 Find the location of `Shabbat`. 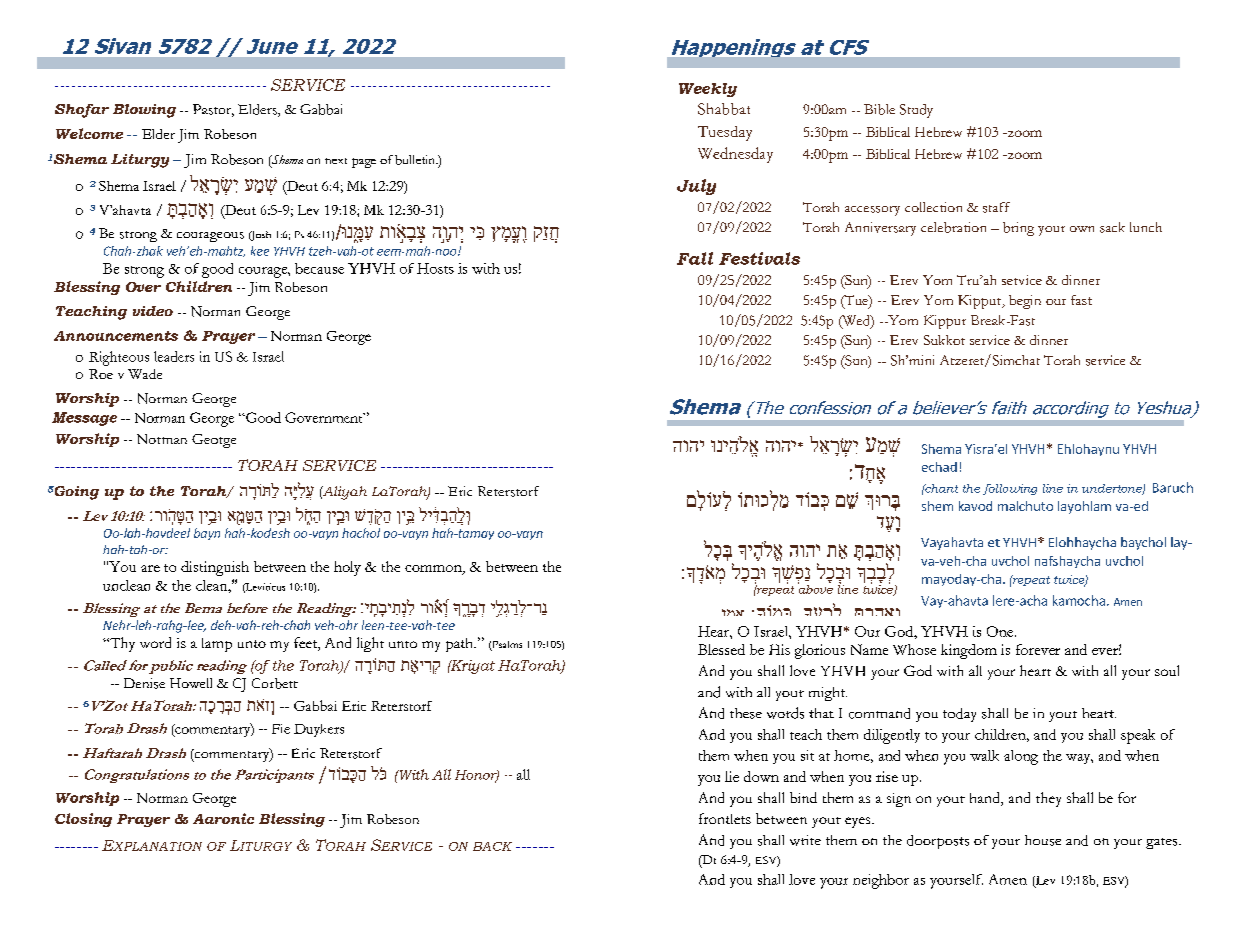

Shabbat is located at coordinates (724, 109).
